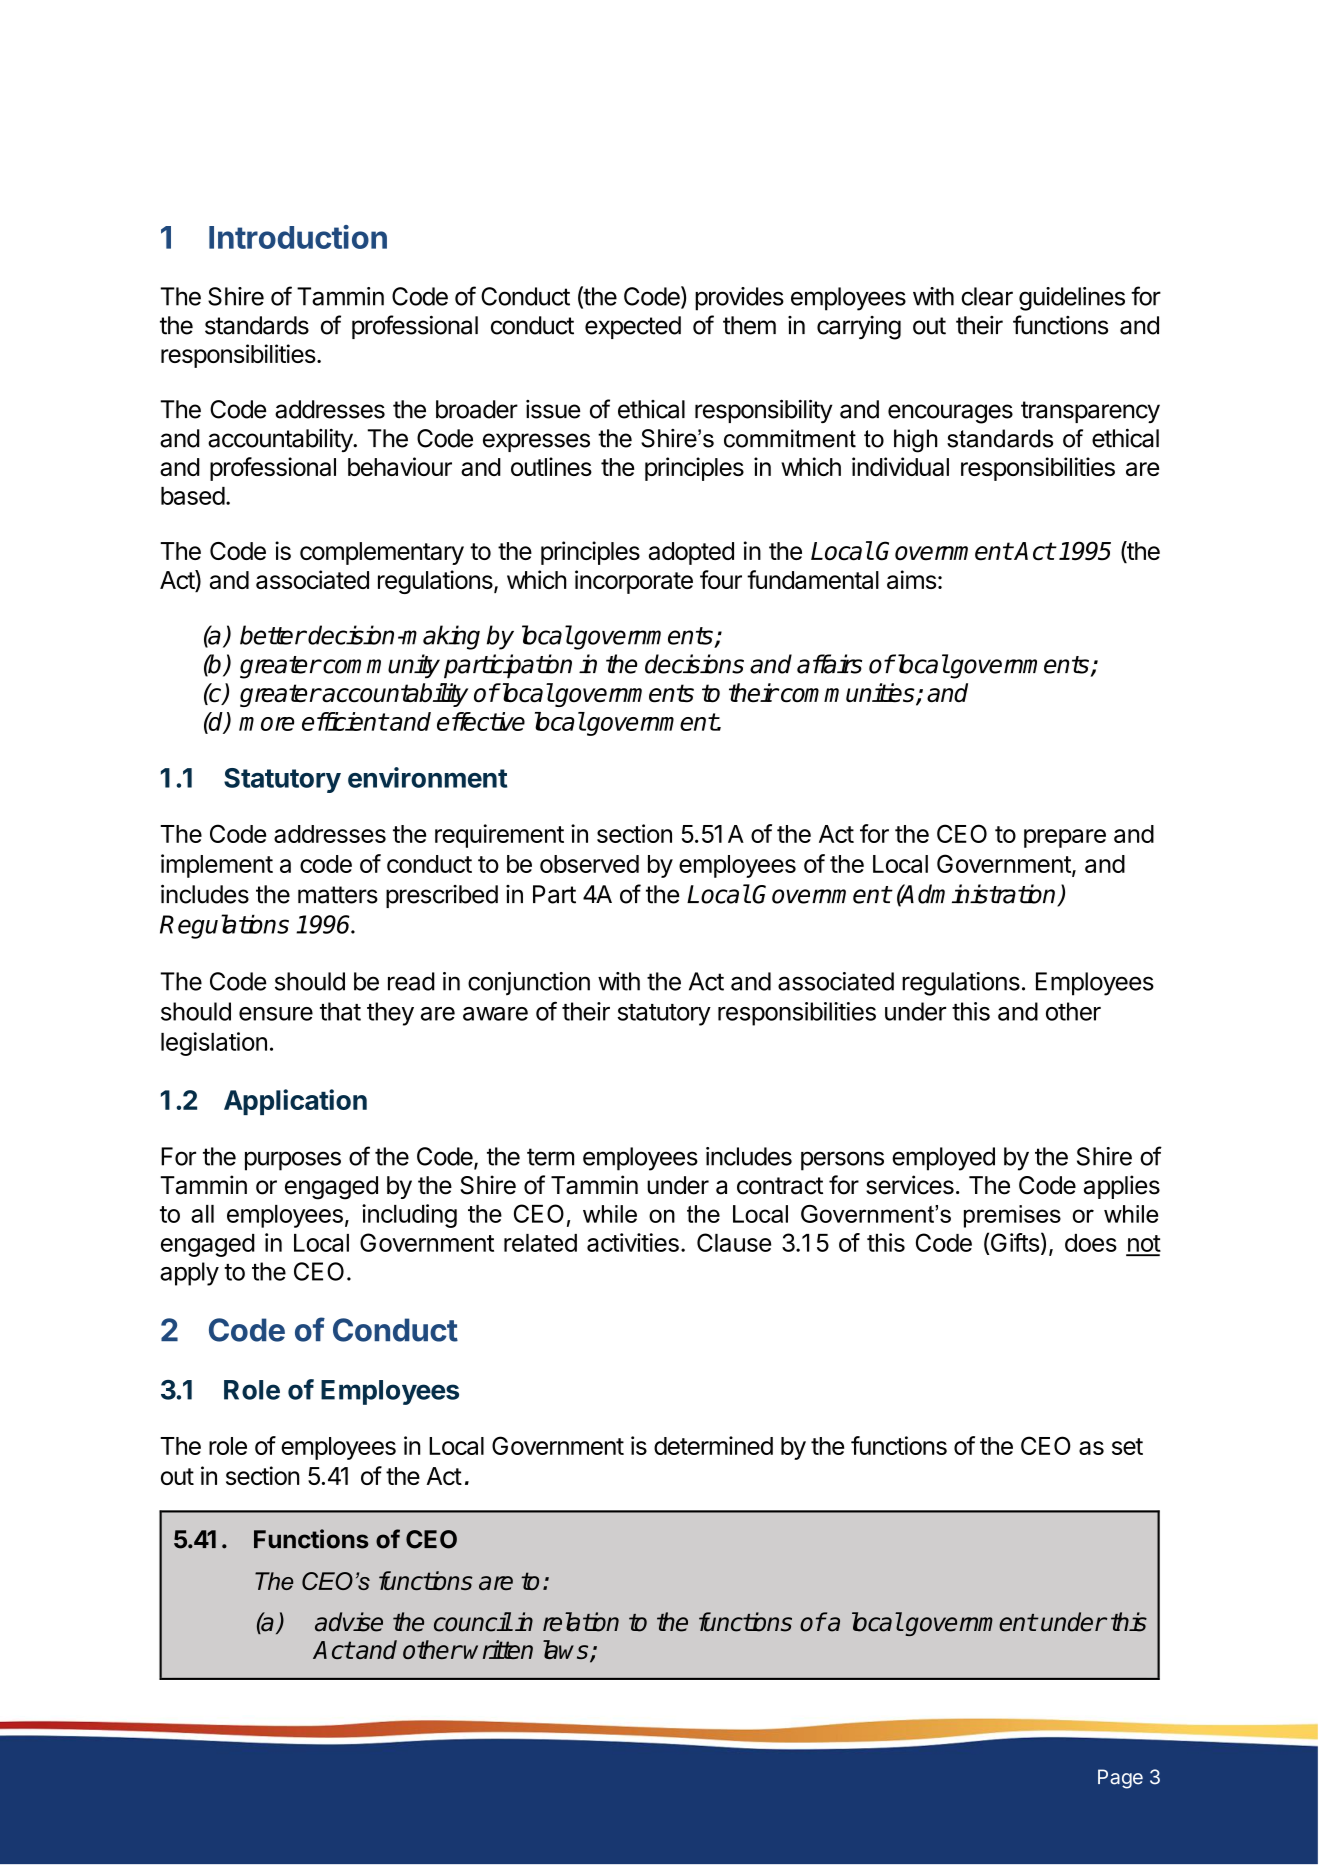 Image resolution: width=1319 pixels, height=1865 pixels. What do you see at coordinates (633, 327) in the page?
I see `expected` at bounding box center [633, 327].
